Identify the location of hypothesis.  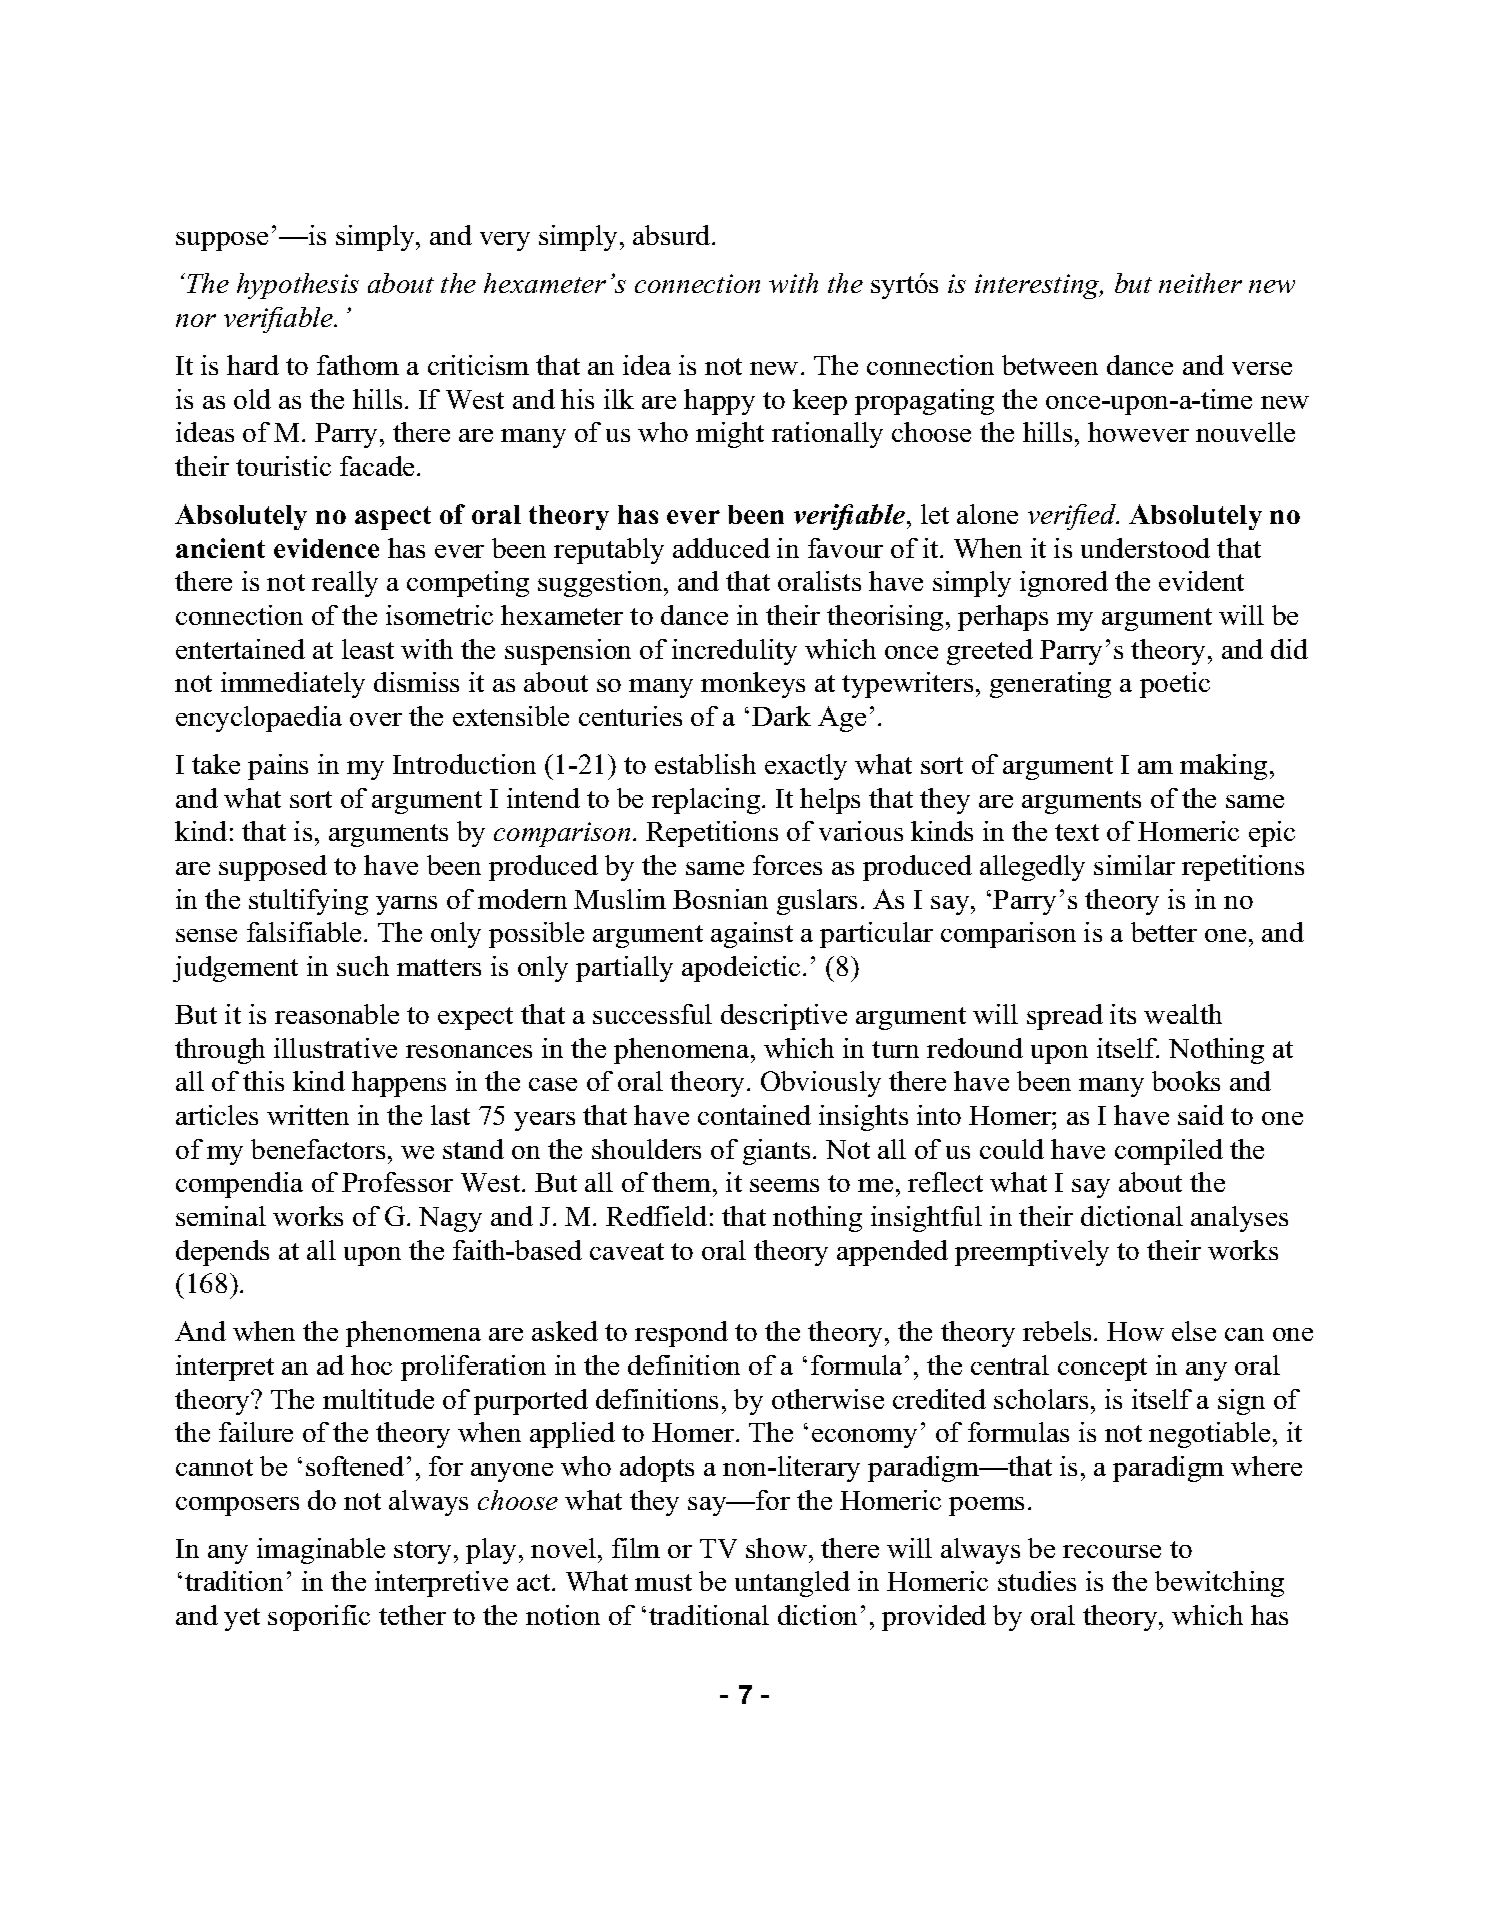
(298, 286).
